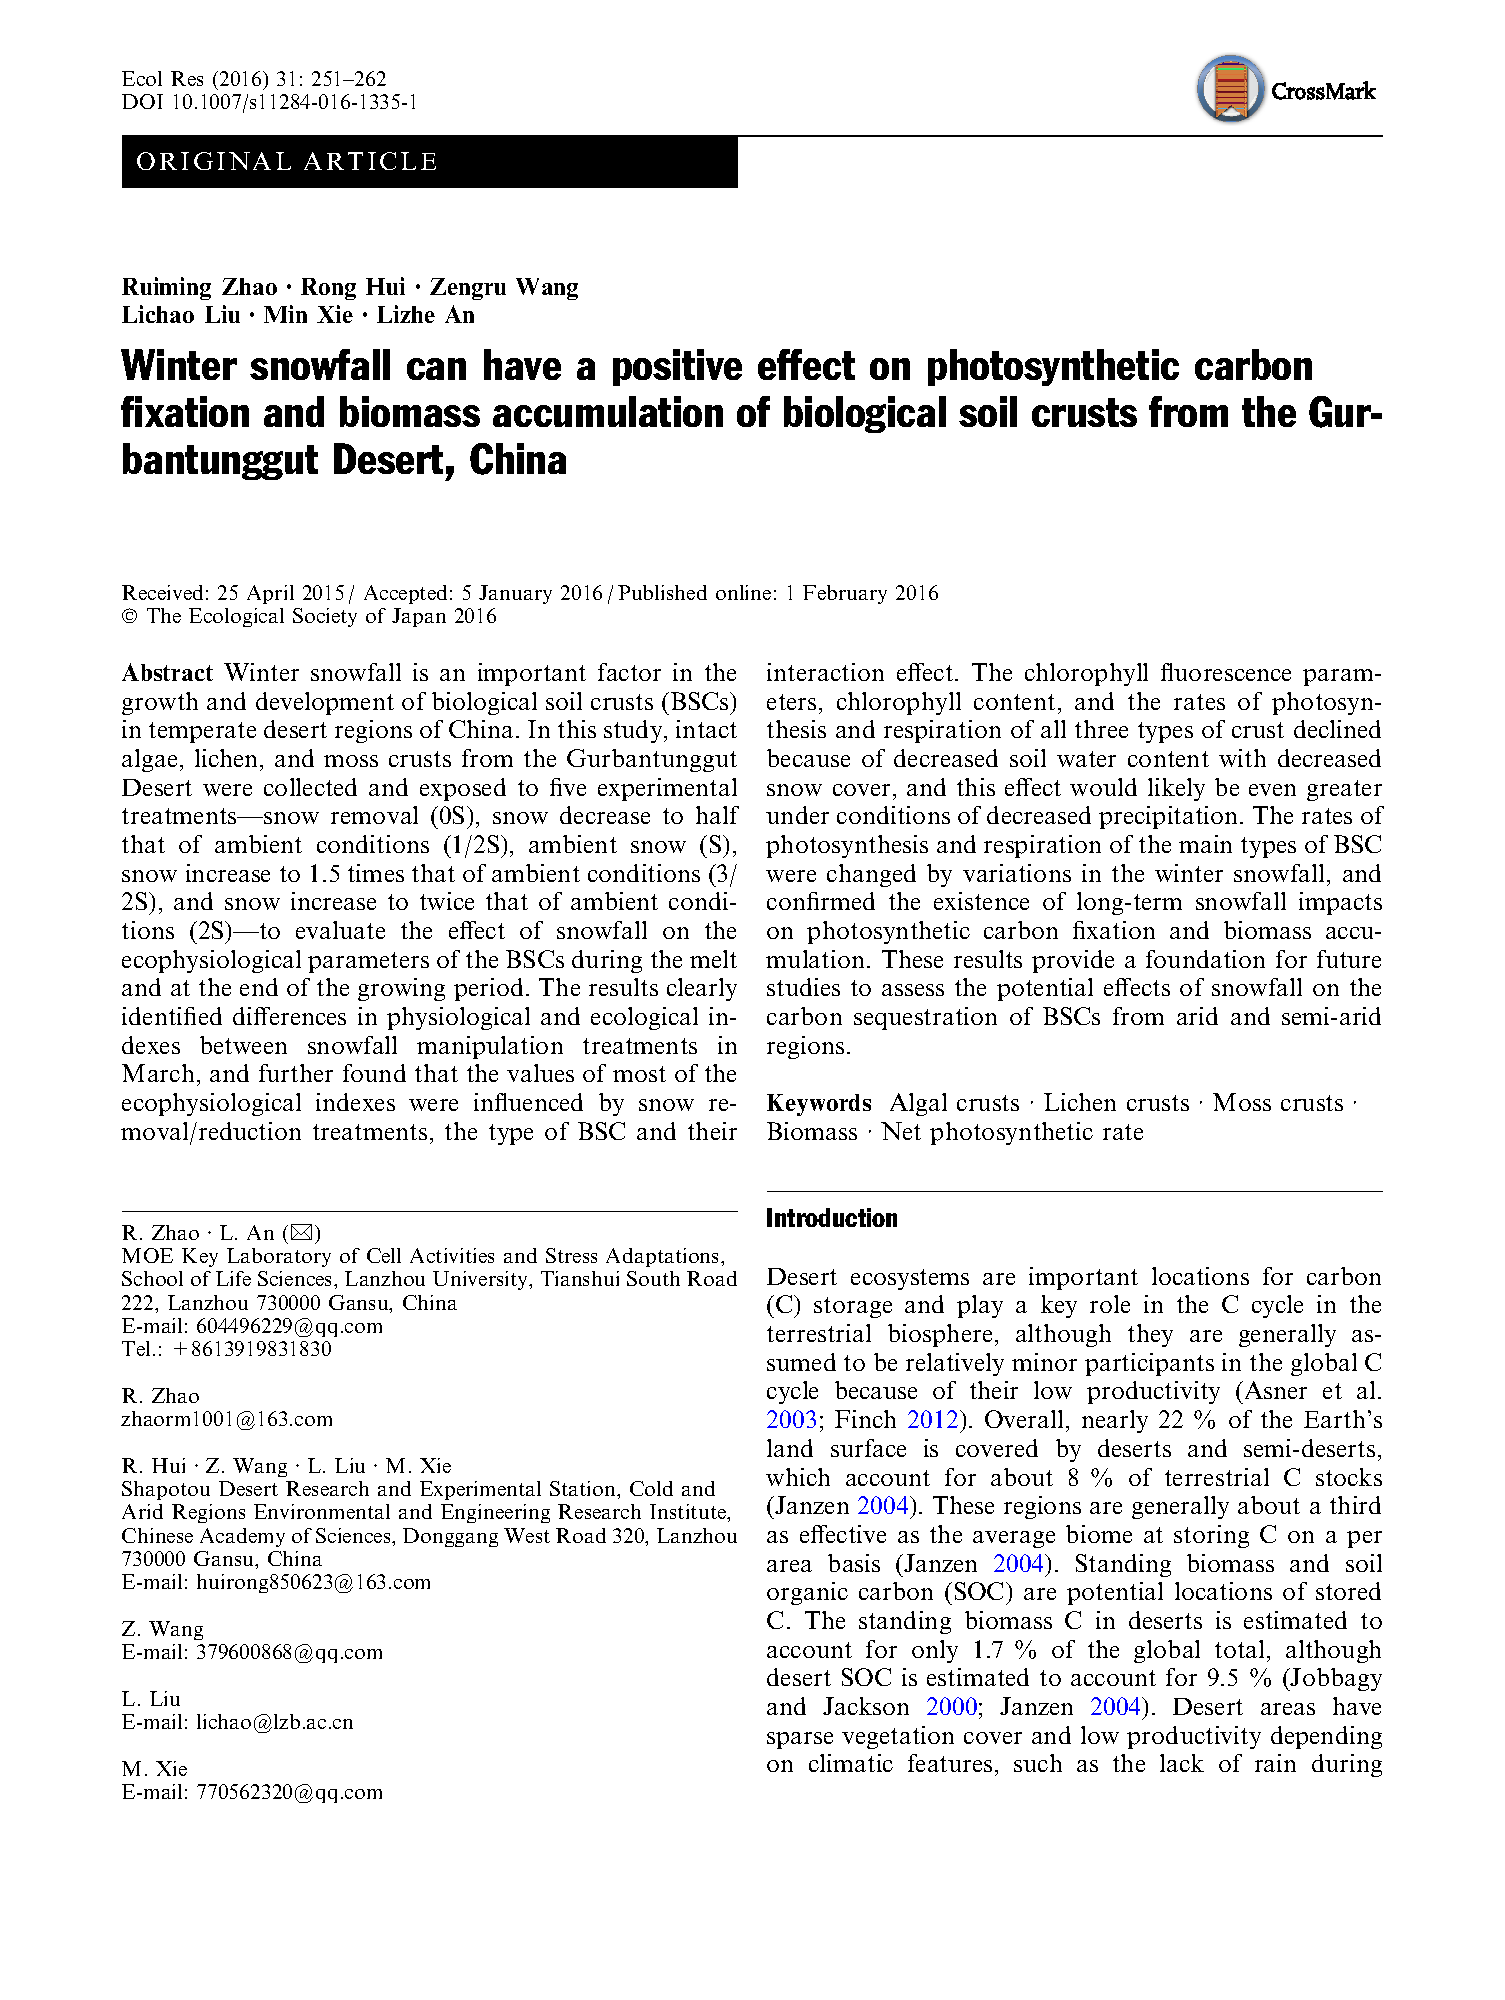 Image resolution: width=1505 pixels, height=2000 pixels. I want to click on Academy, so click(242, 1537).
